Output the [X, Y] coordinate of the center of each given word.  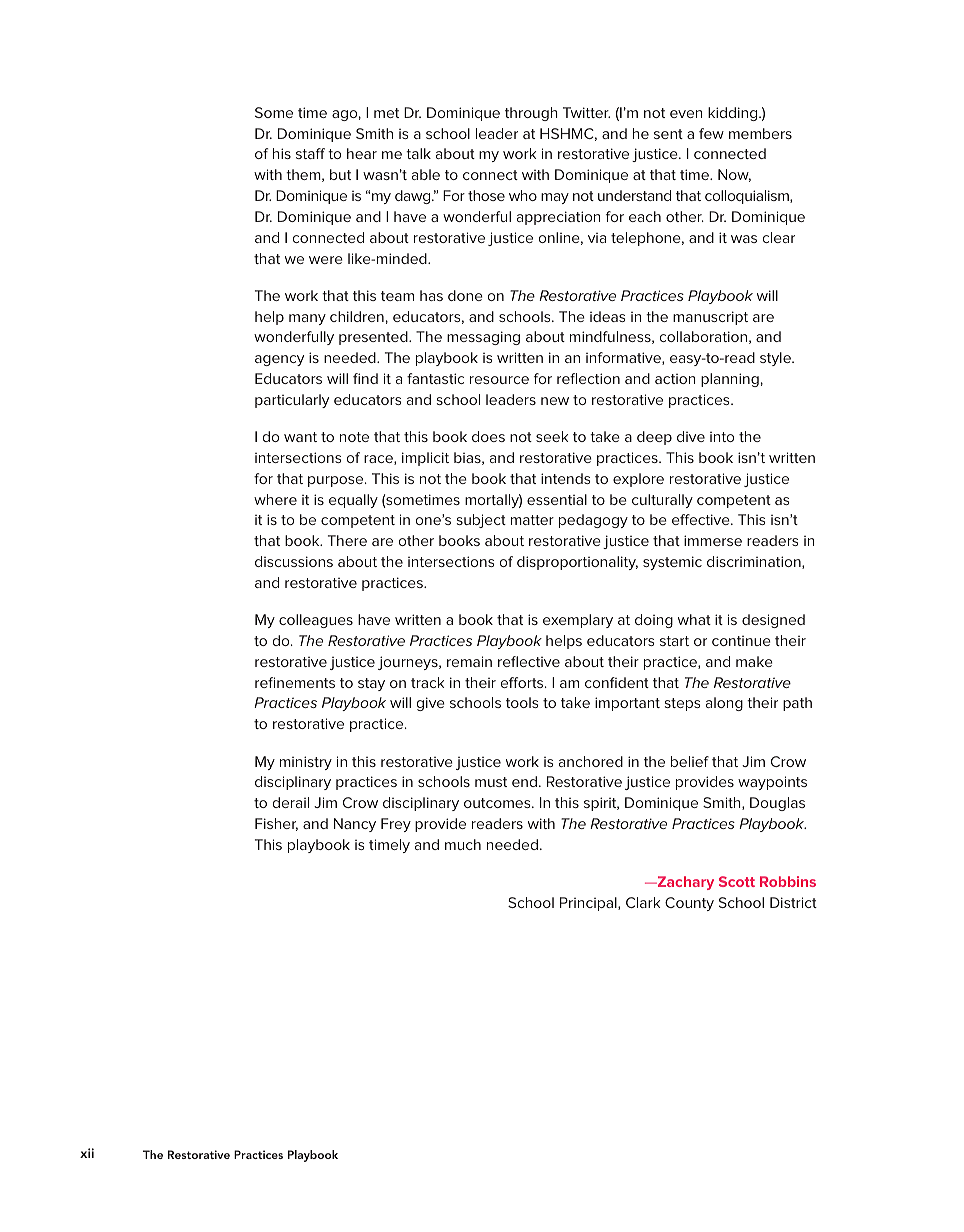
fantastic [435, 378]
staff [310, 153]
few [711, 133]
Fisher [276, 824]
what [694, 619]
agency [279, 360]
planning [730, 380]
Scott [737, 881]
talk [418, 153]
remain [469, 661]
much [463, 844]
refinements [295, 682]
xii [87, 1153]
